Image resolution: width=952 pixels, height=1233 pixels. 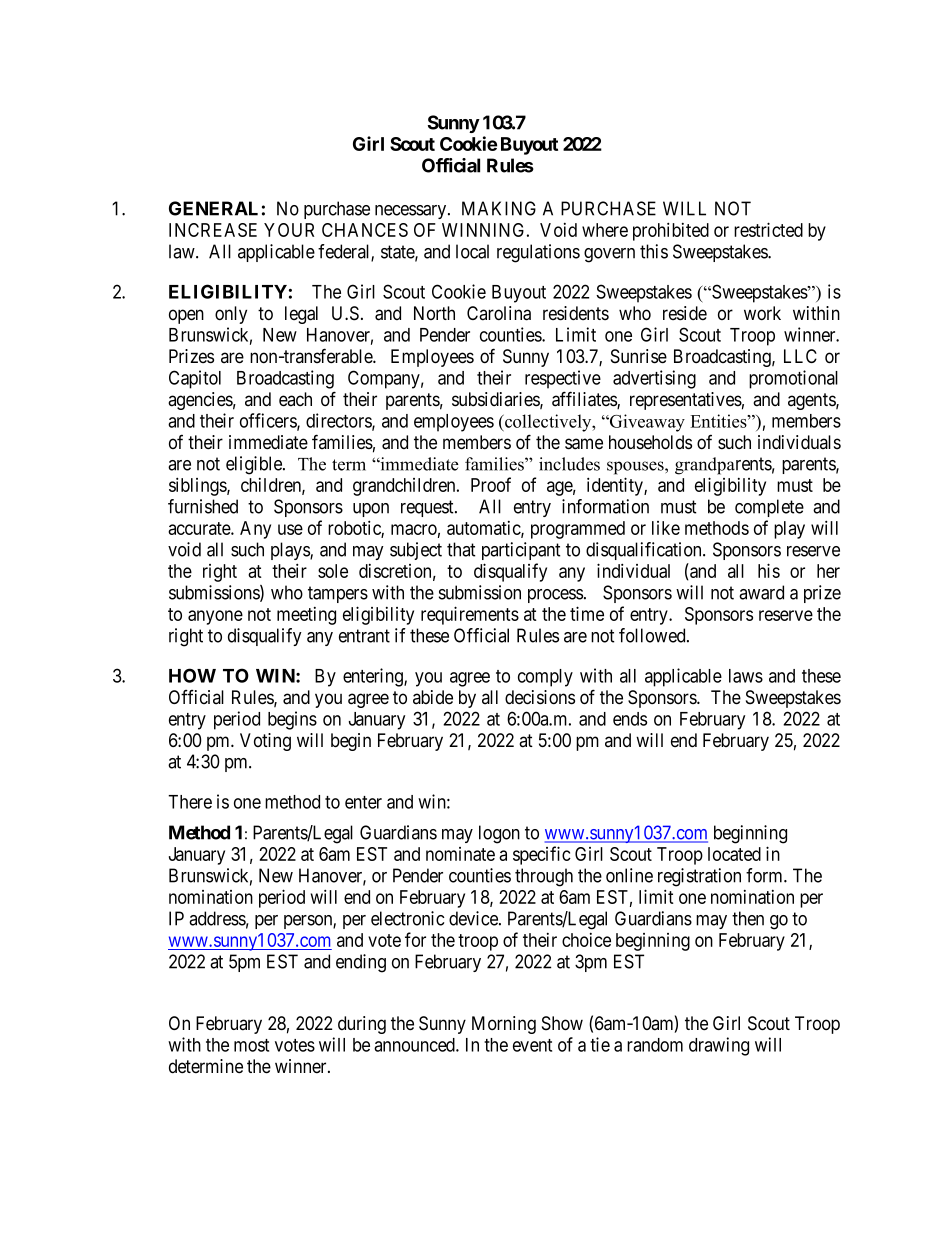 I want to click on award, so click(x=761, y=592).
